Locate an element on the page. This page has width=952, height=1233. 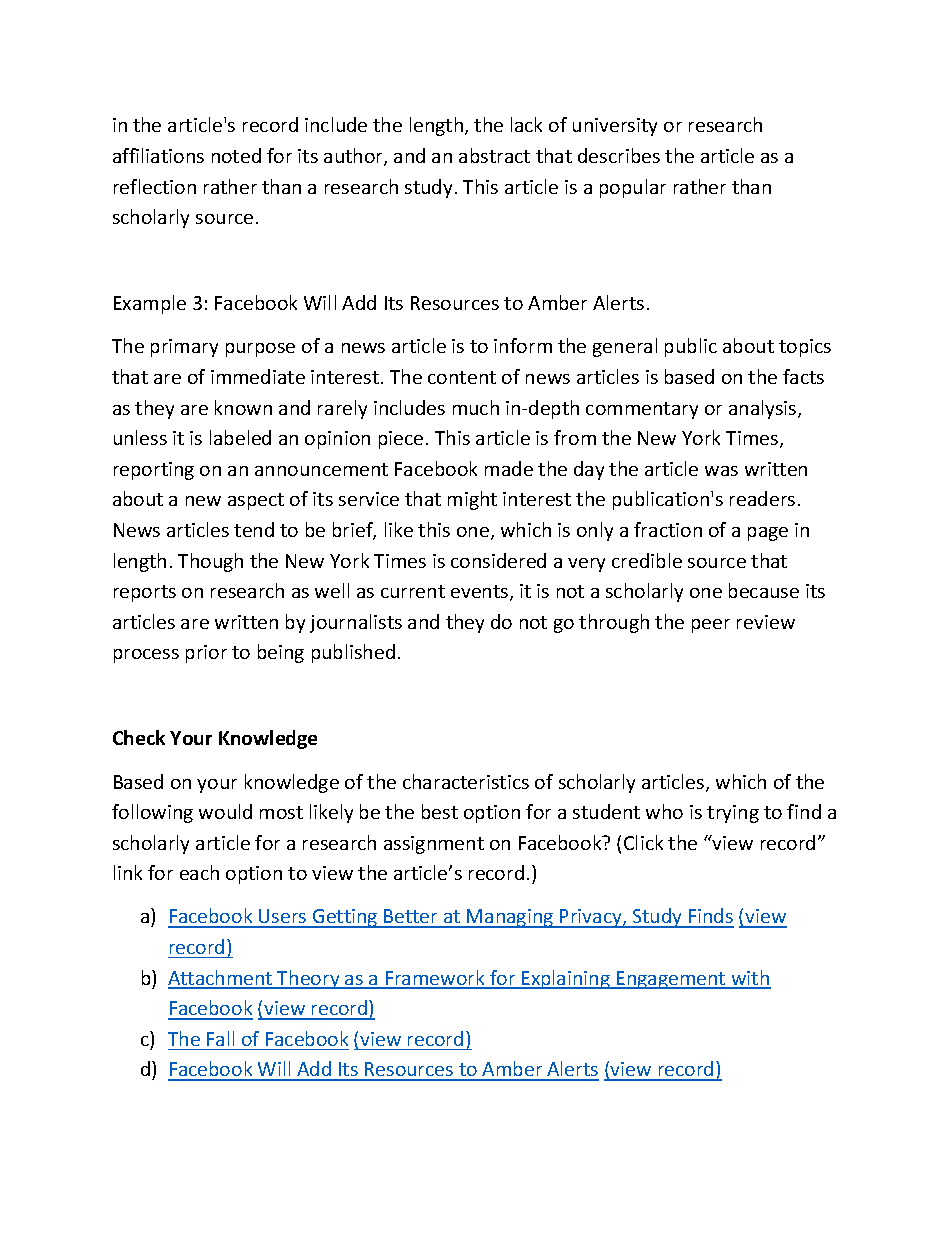
characteristics is located at coordinates (466, 781).
